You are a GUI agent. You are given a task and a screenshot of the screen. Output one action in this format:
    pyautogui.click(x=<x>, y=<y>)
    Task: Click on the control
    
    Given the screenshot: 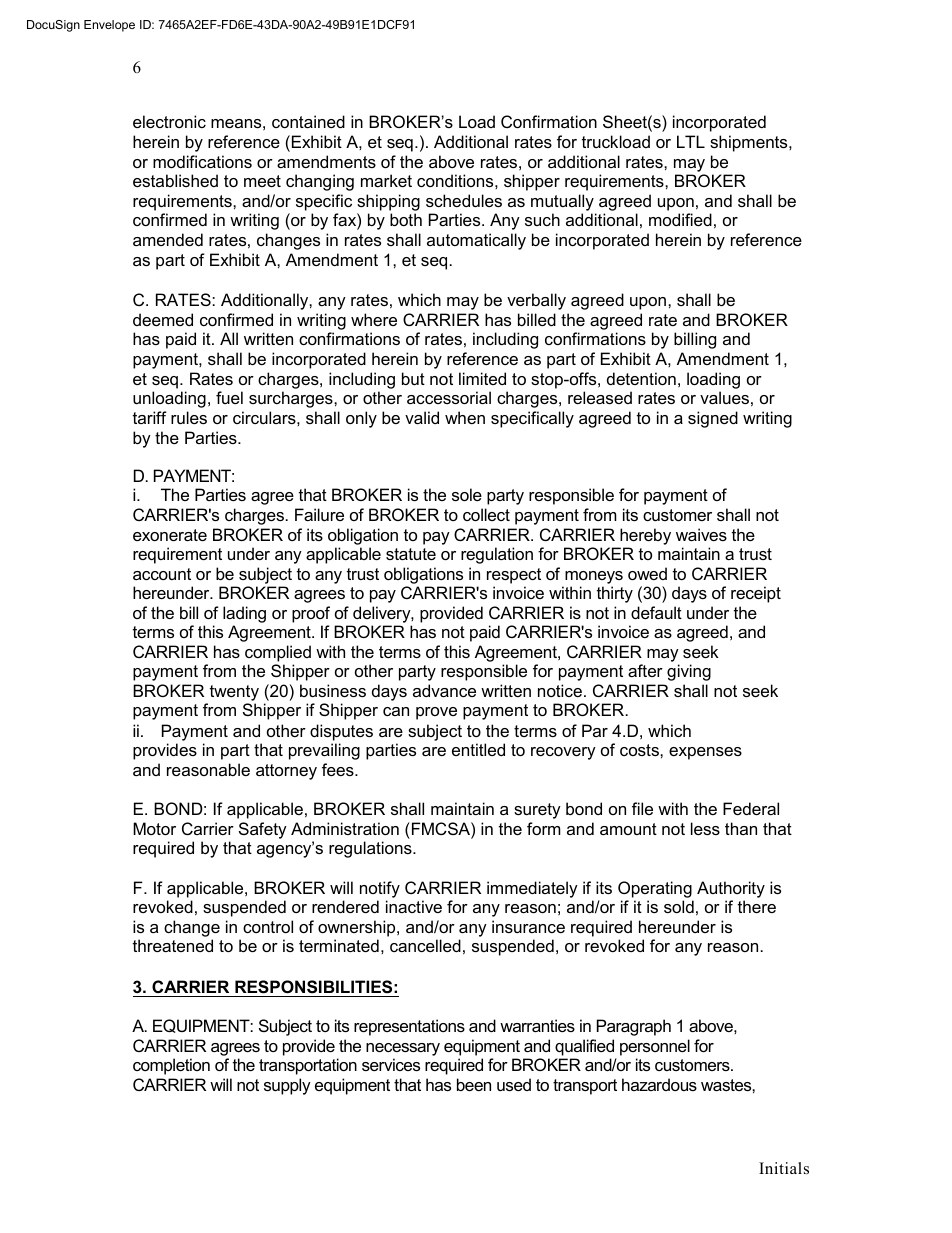 What is the action you would take?
    pyautogui.click(x=268, y=926)
